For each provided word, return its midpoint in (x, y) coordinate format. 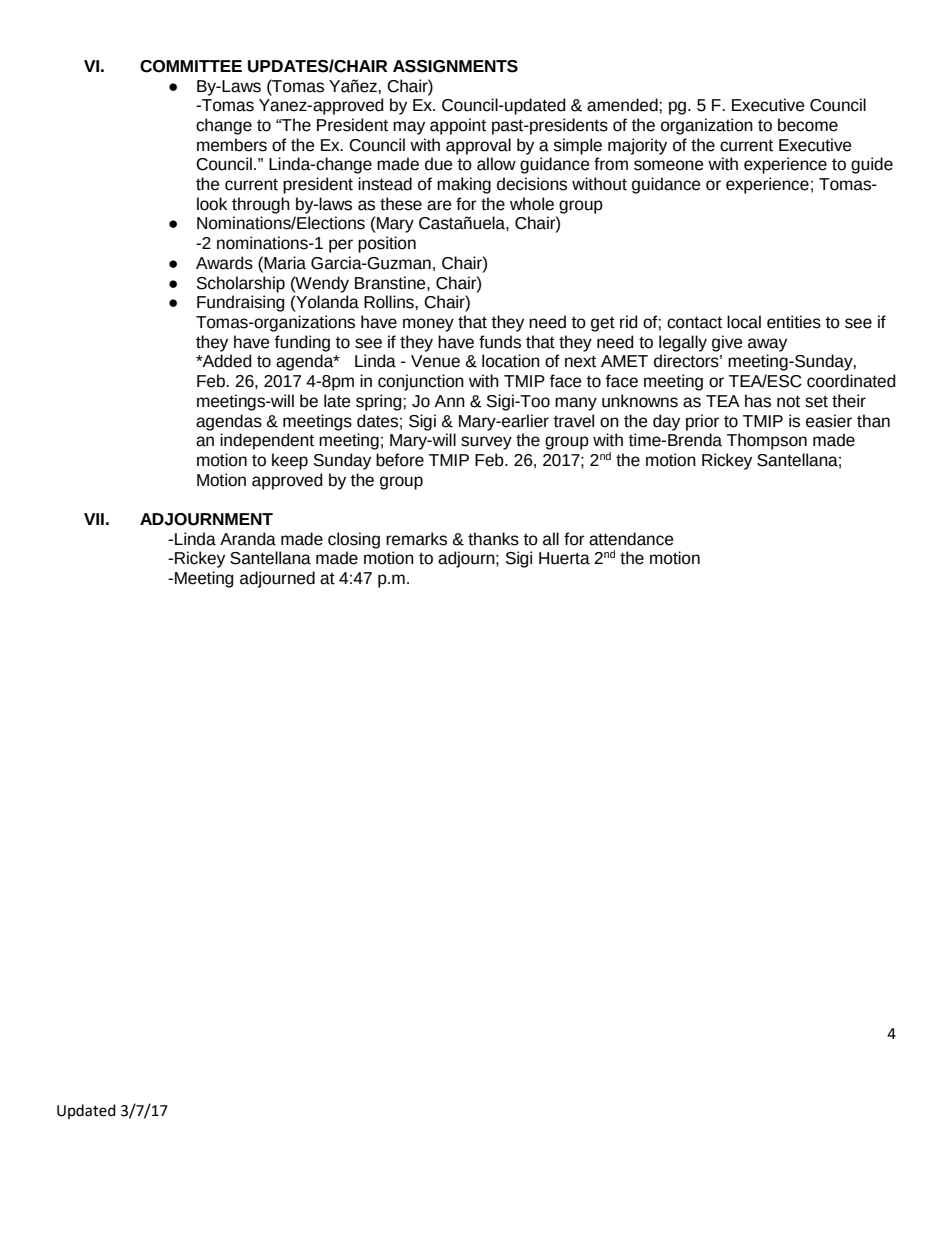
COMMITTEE (191, 66)
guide (872, 165)
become (808, 125)
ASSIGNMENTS (455, 66)
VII (94, 519)
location (511, 361)
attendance (631, 539)
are (439, 205)
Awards (224, 263)
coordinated (851, 381)
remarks (416, 539)
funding (302, 343)
